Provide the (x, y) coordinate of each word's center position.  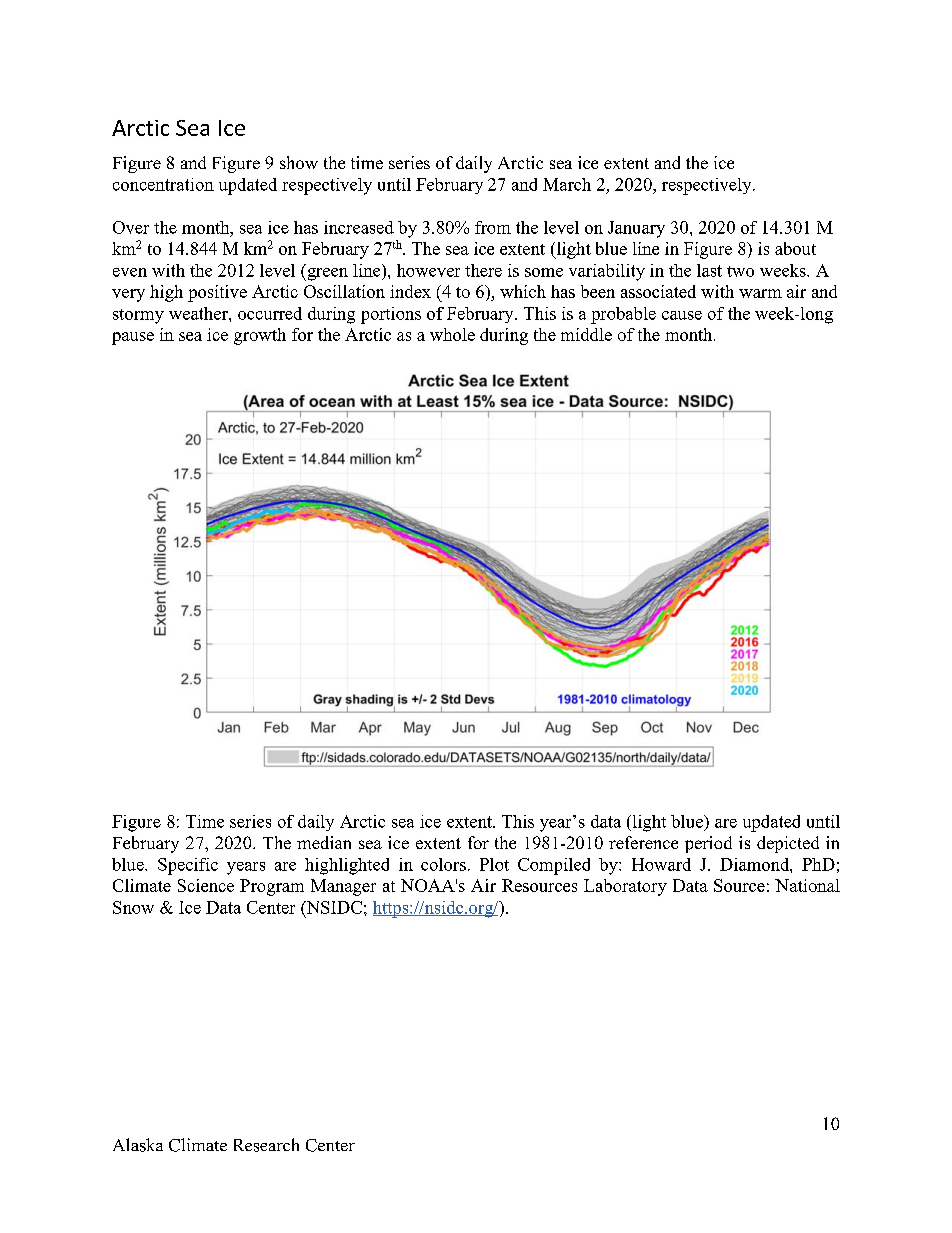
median (324, 842)
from (493, 227)
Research (266, 1145)
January (636, 229)
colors (443, 864)
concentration (163, 184)
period (708, 844)
